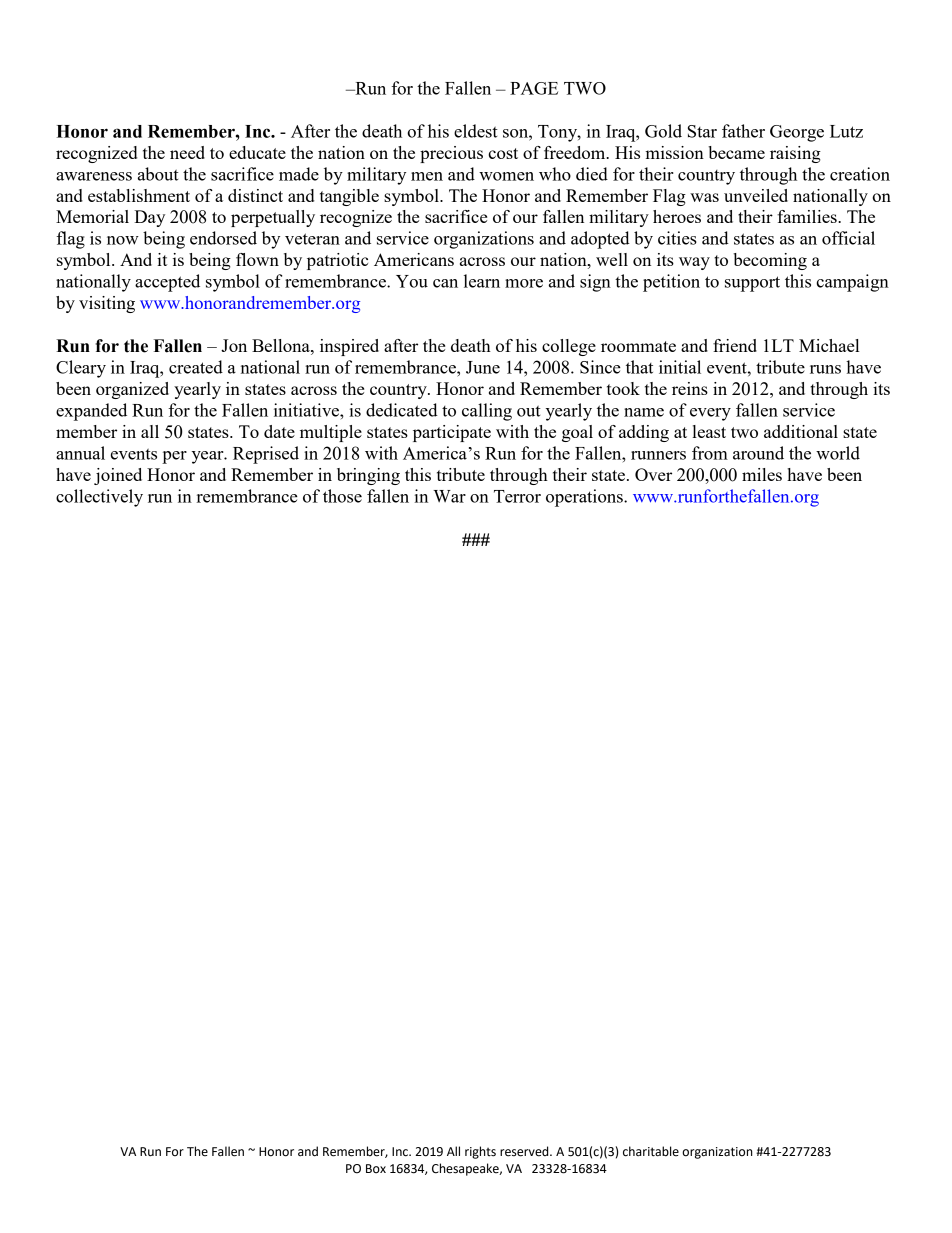  What do you see at coordinates (187, 152) in the screenshot?
I see `need` at bounding box center [187, 152].
